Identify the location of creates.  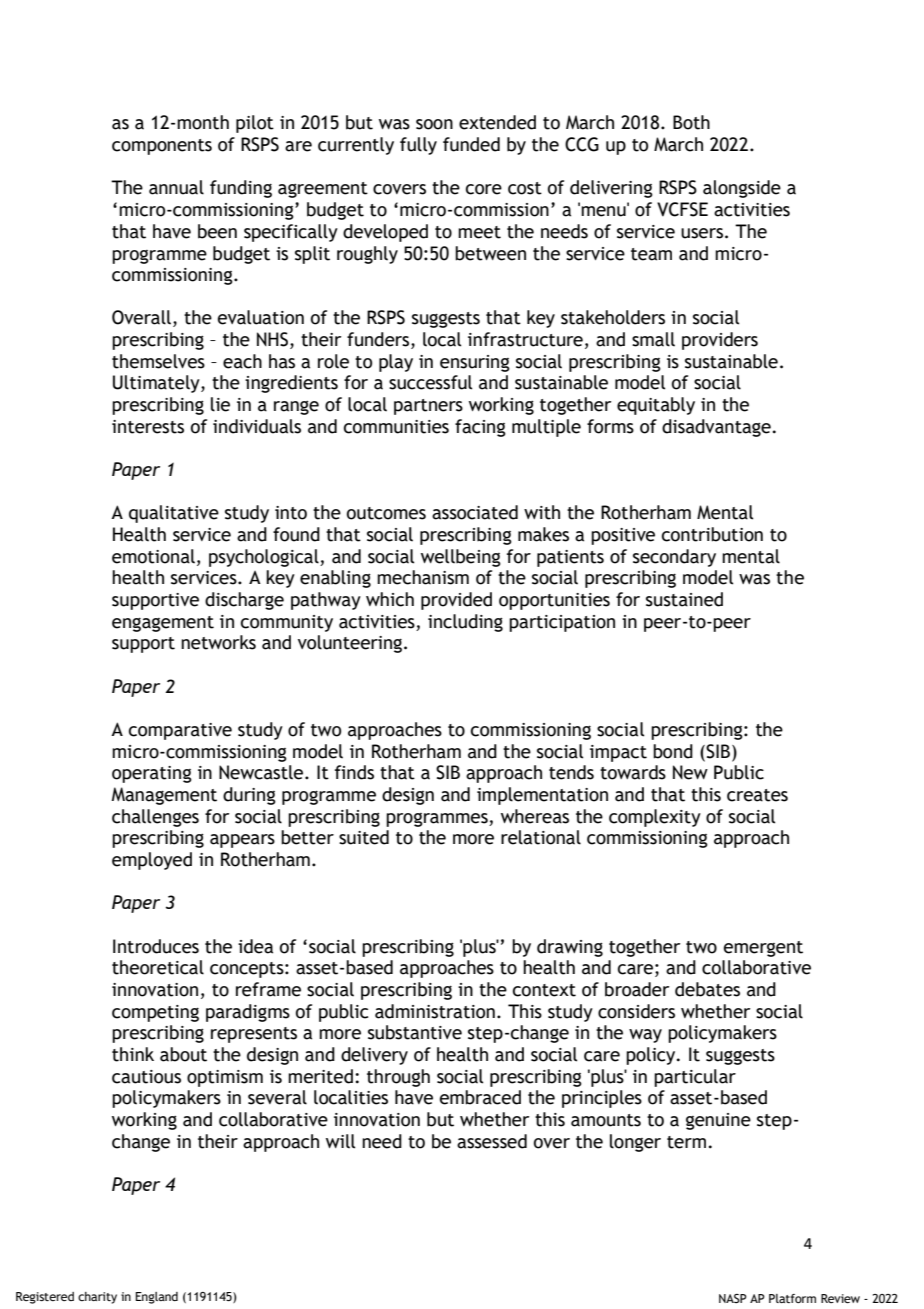
(757, 795).
